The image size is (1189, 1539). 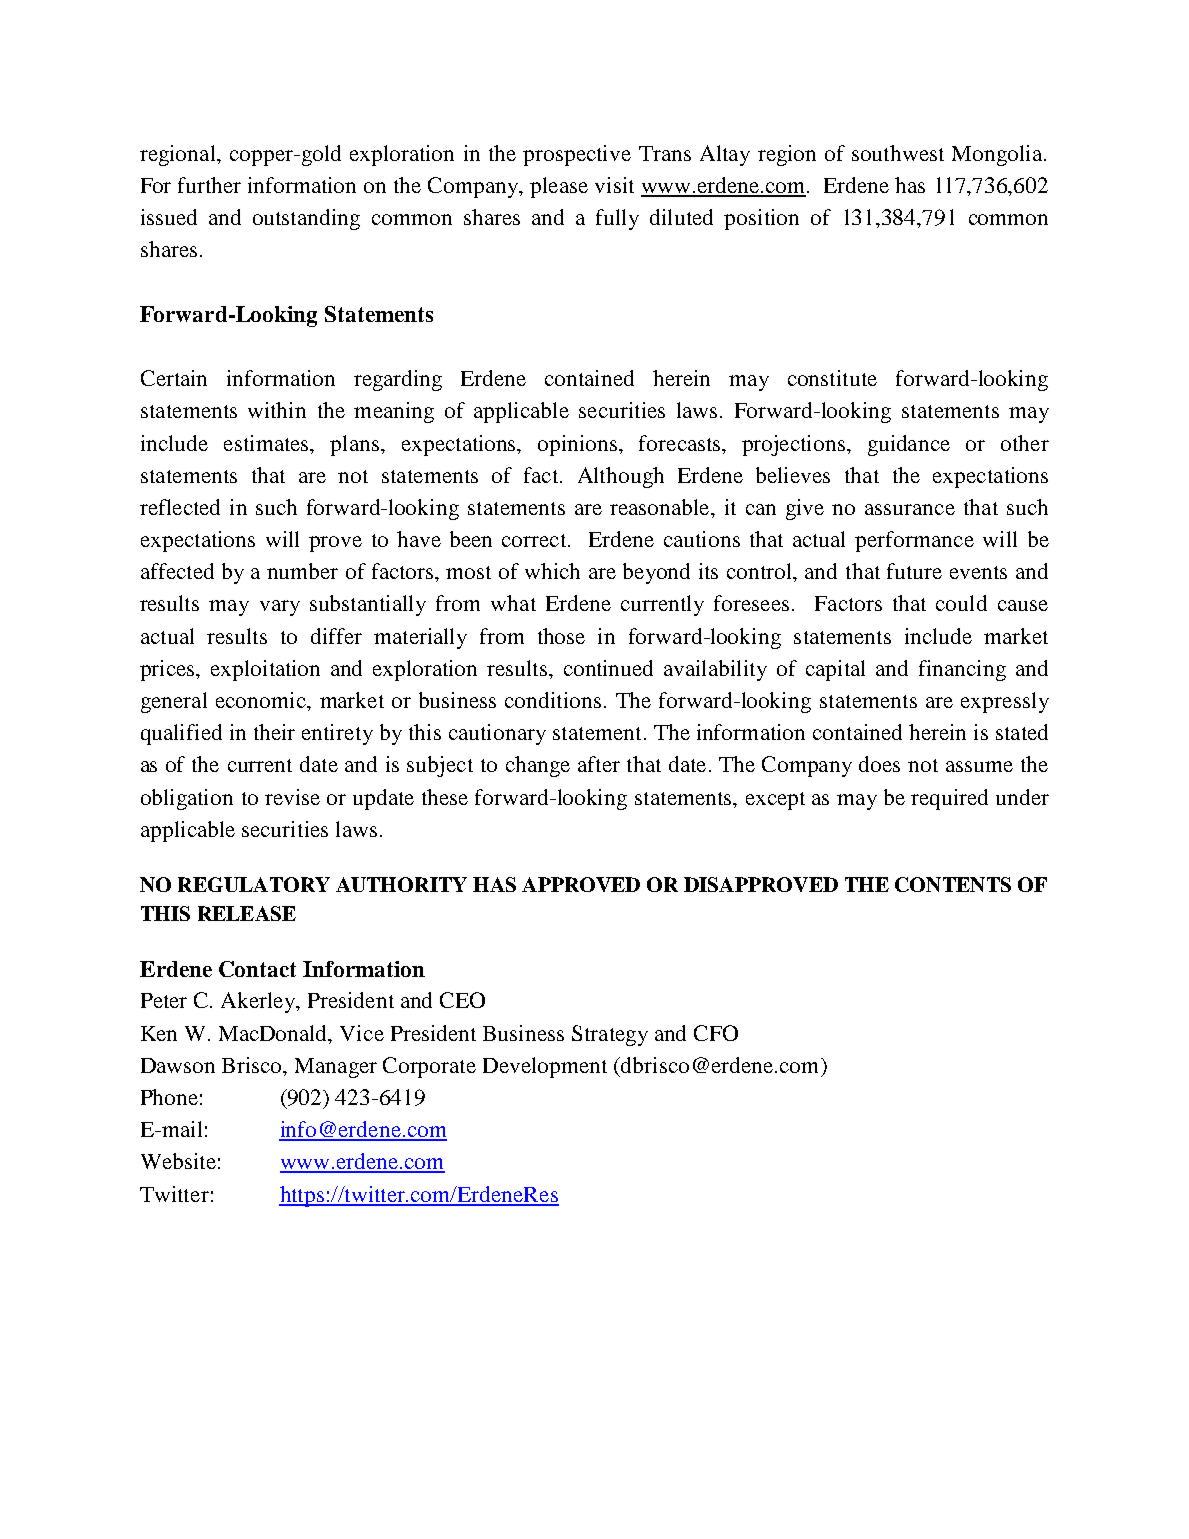 I want to click on exploitation, so click(x=265, y=670).
